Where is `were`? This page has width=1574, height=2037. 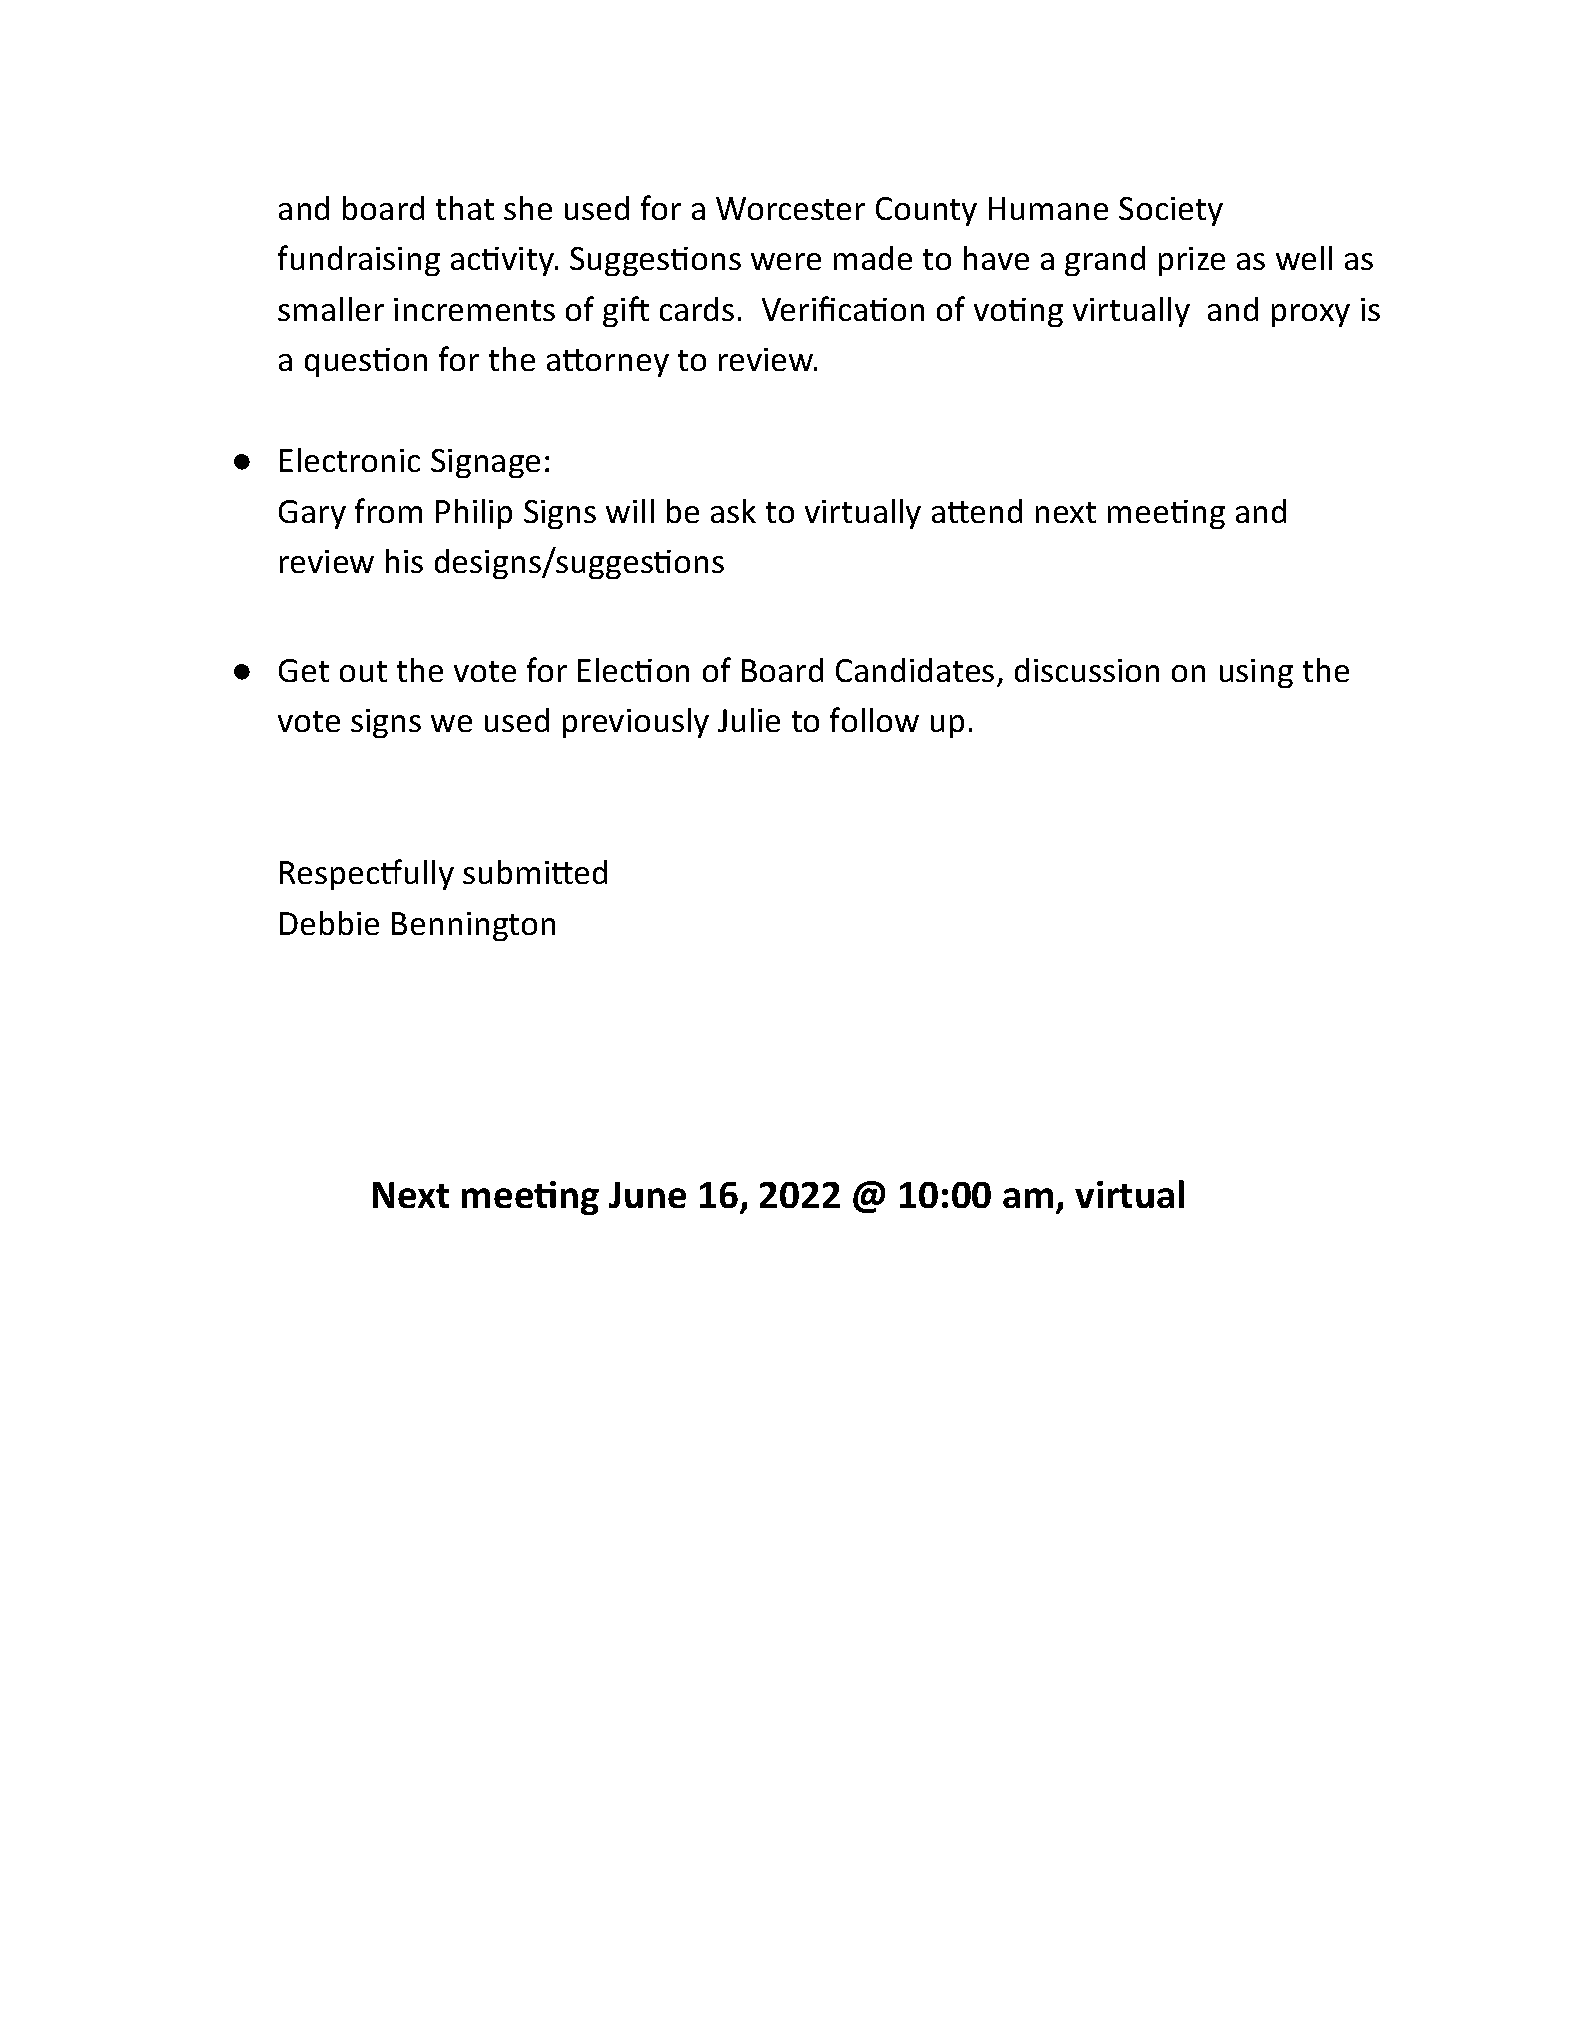
were is located at coordinates (786, 261).
